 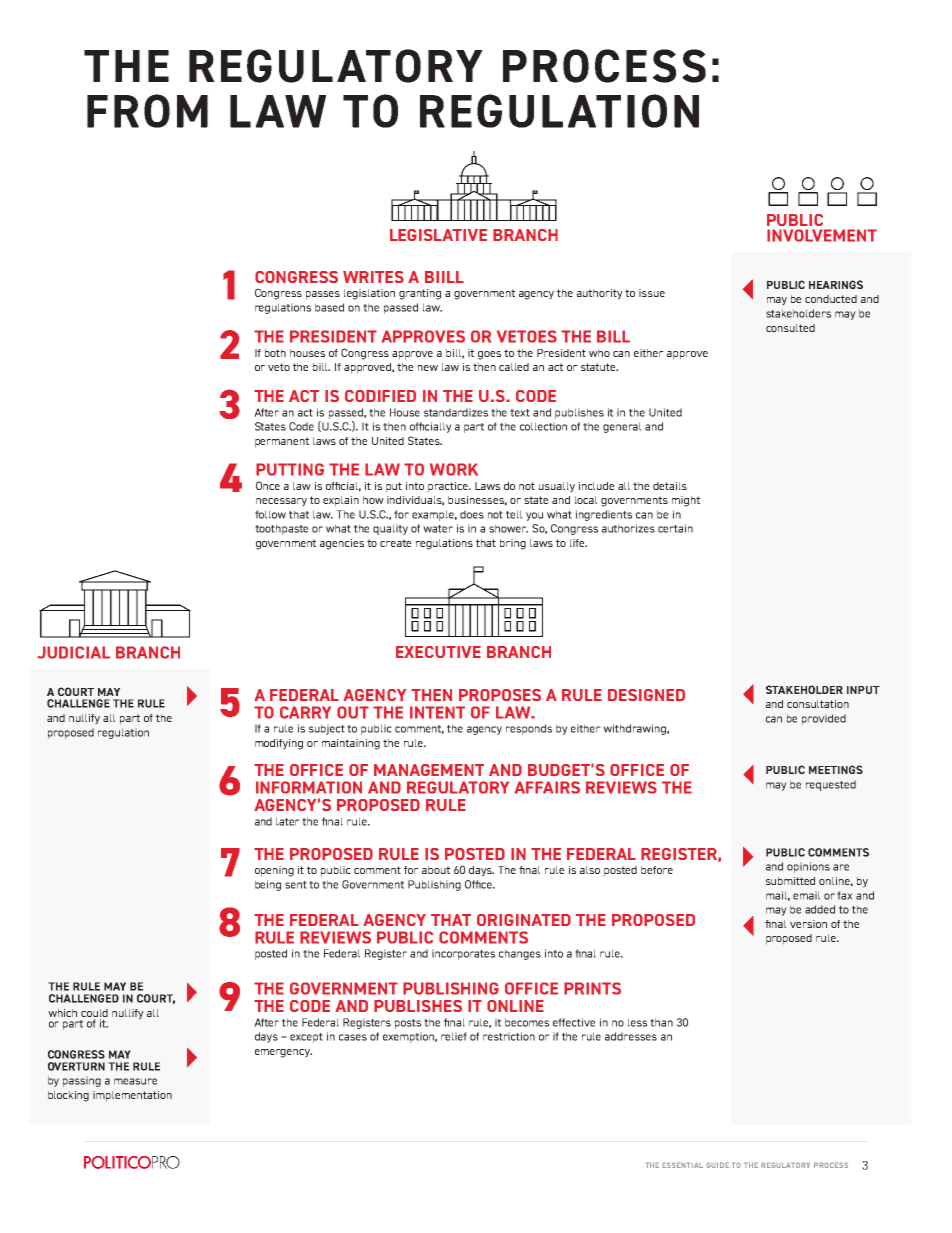 I want to click on requested, so click(x=831, y=785).
